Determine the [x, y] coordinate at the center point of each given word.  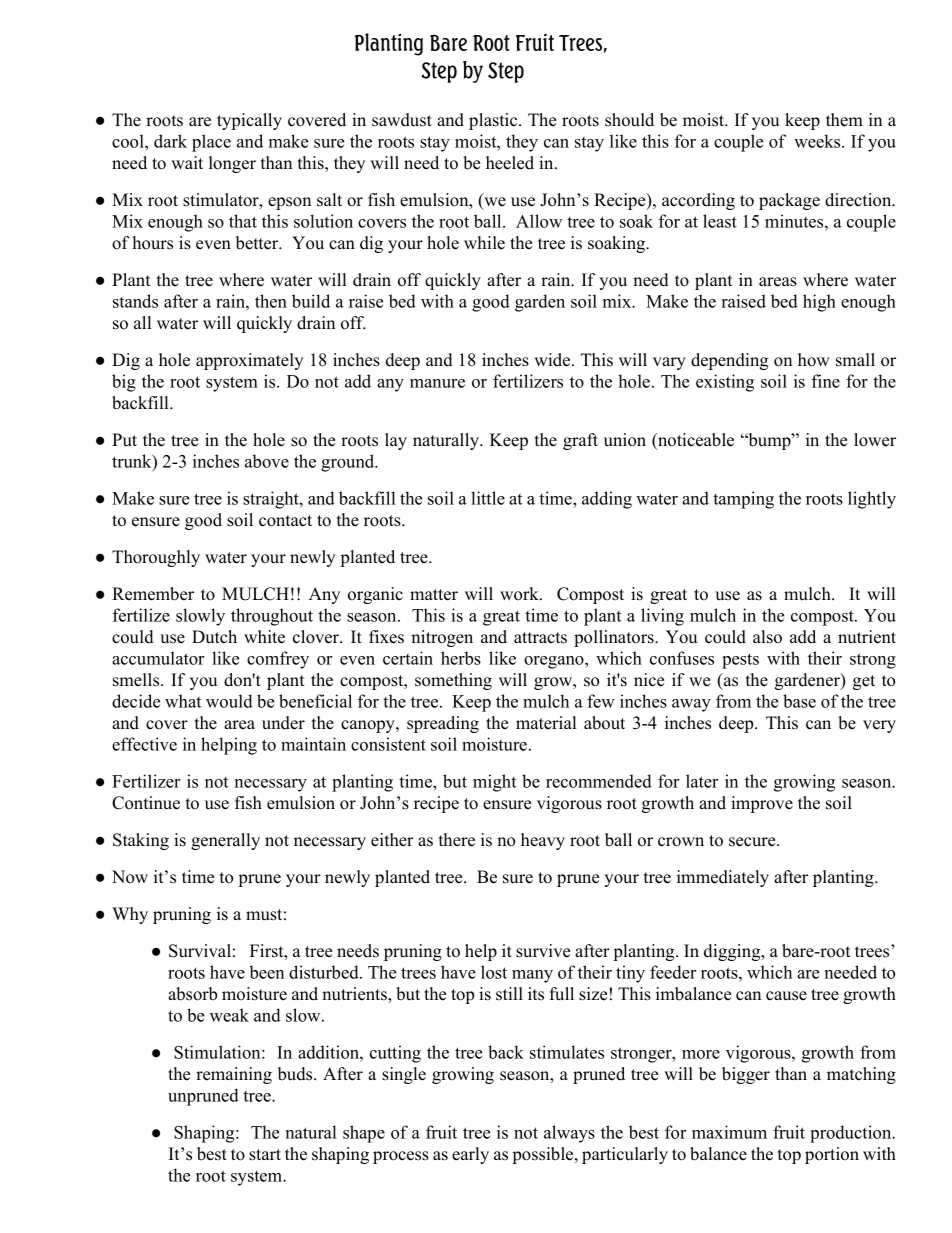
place [211, 143]
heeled [510, 163]
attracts [540, 638]
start [265, 1155]
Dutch [214, 637]
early [470, 1155]
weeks [818, 141]
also [767, 637]
